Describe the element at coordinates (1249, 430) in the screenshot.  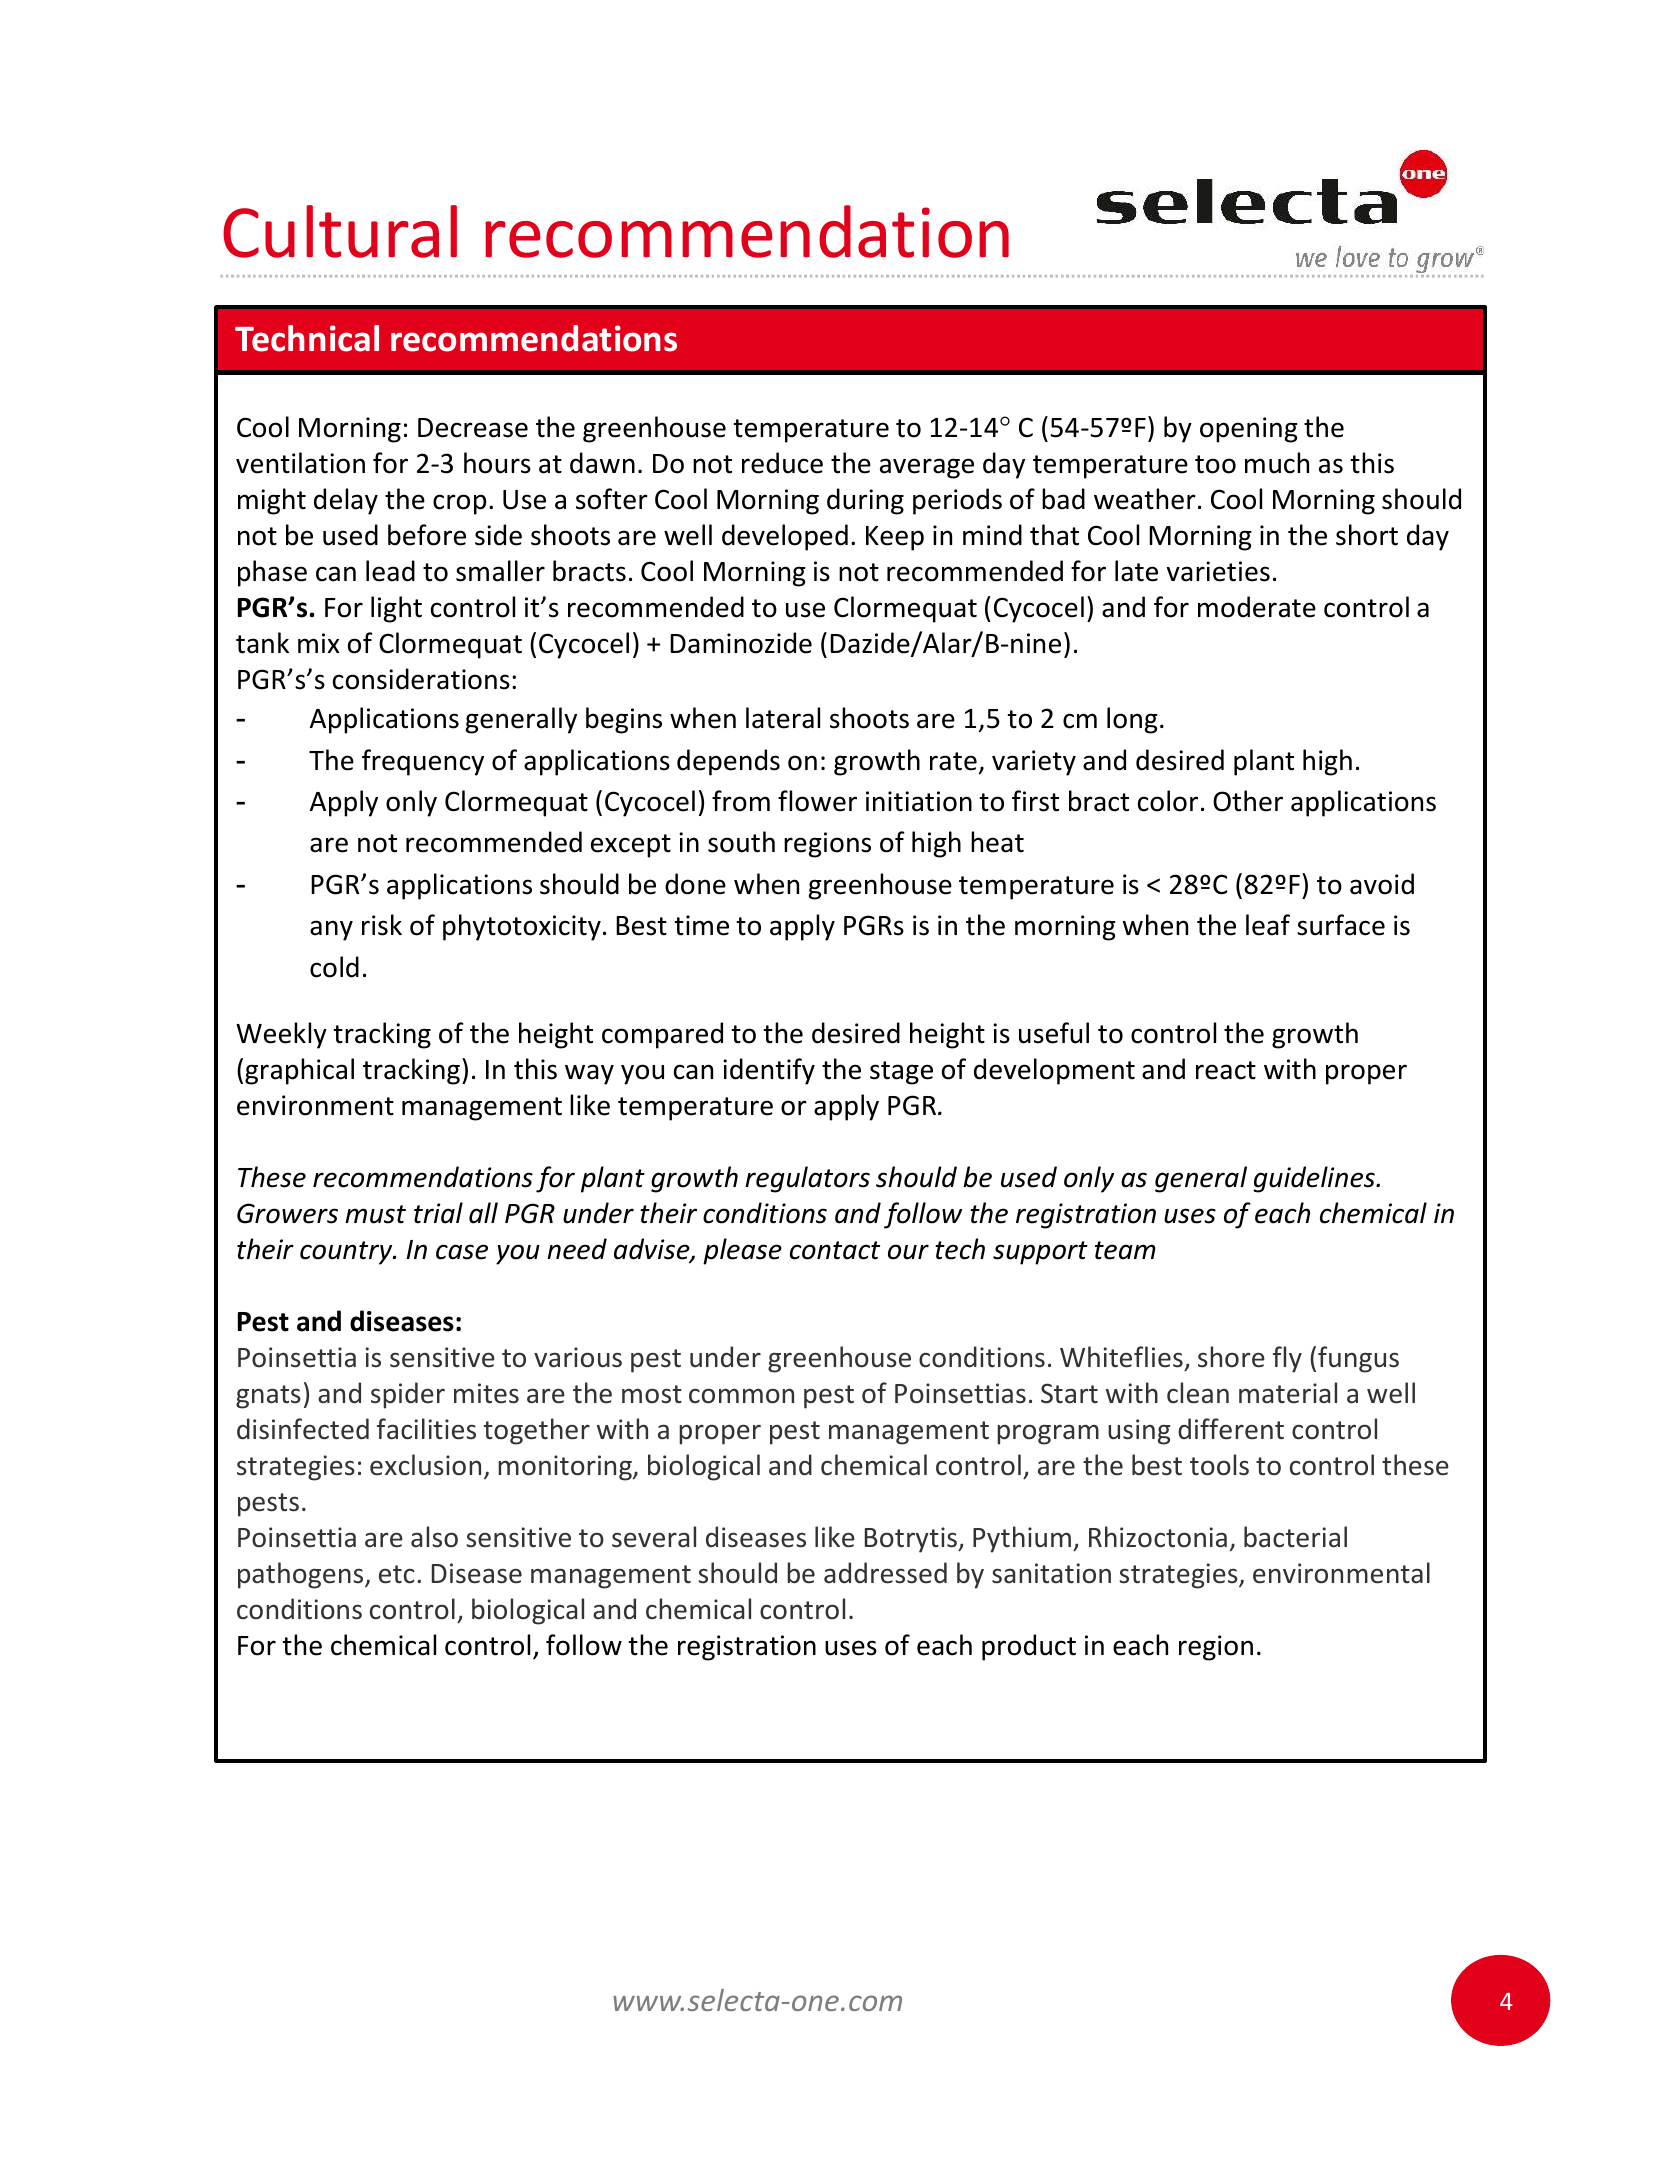
I see `opening` at that location.
